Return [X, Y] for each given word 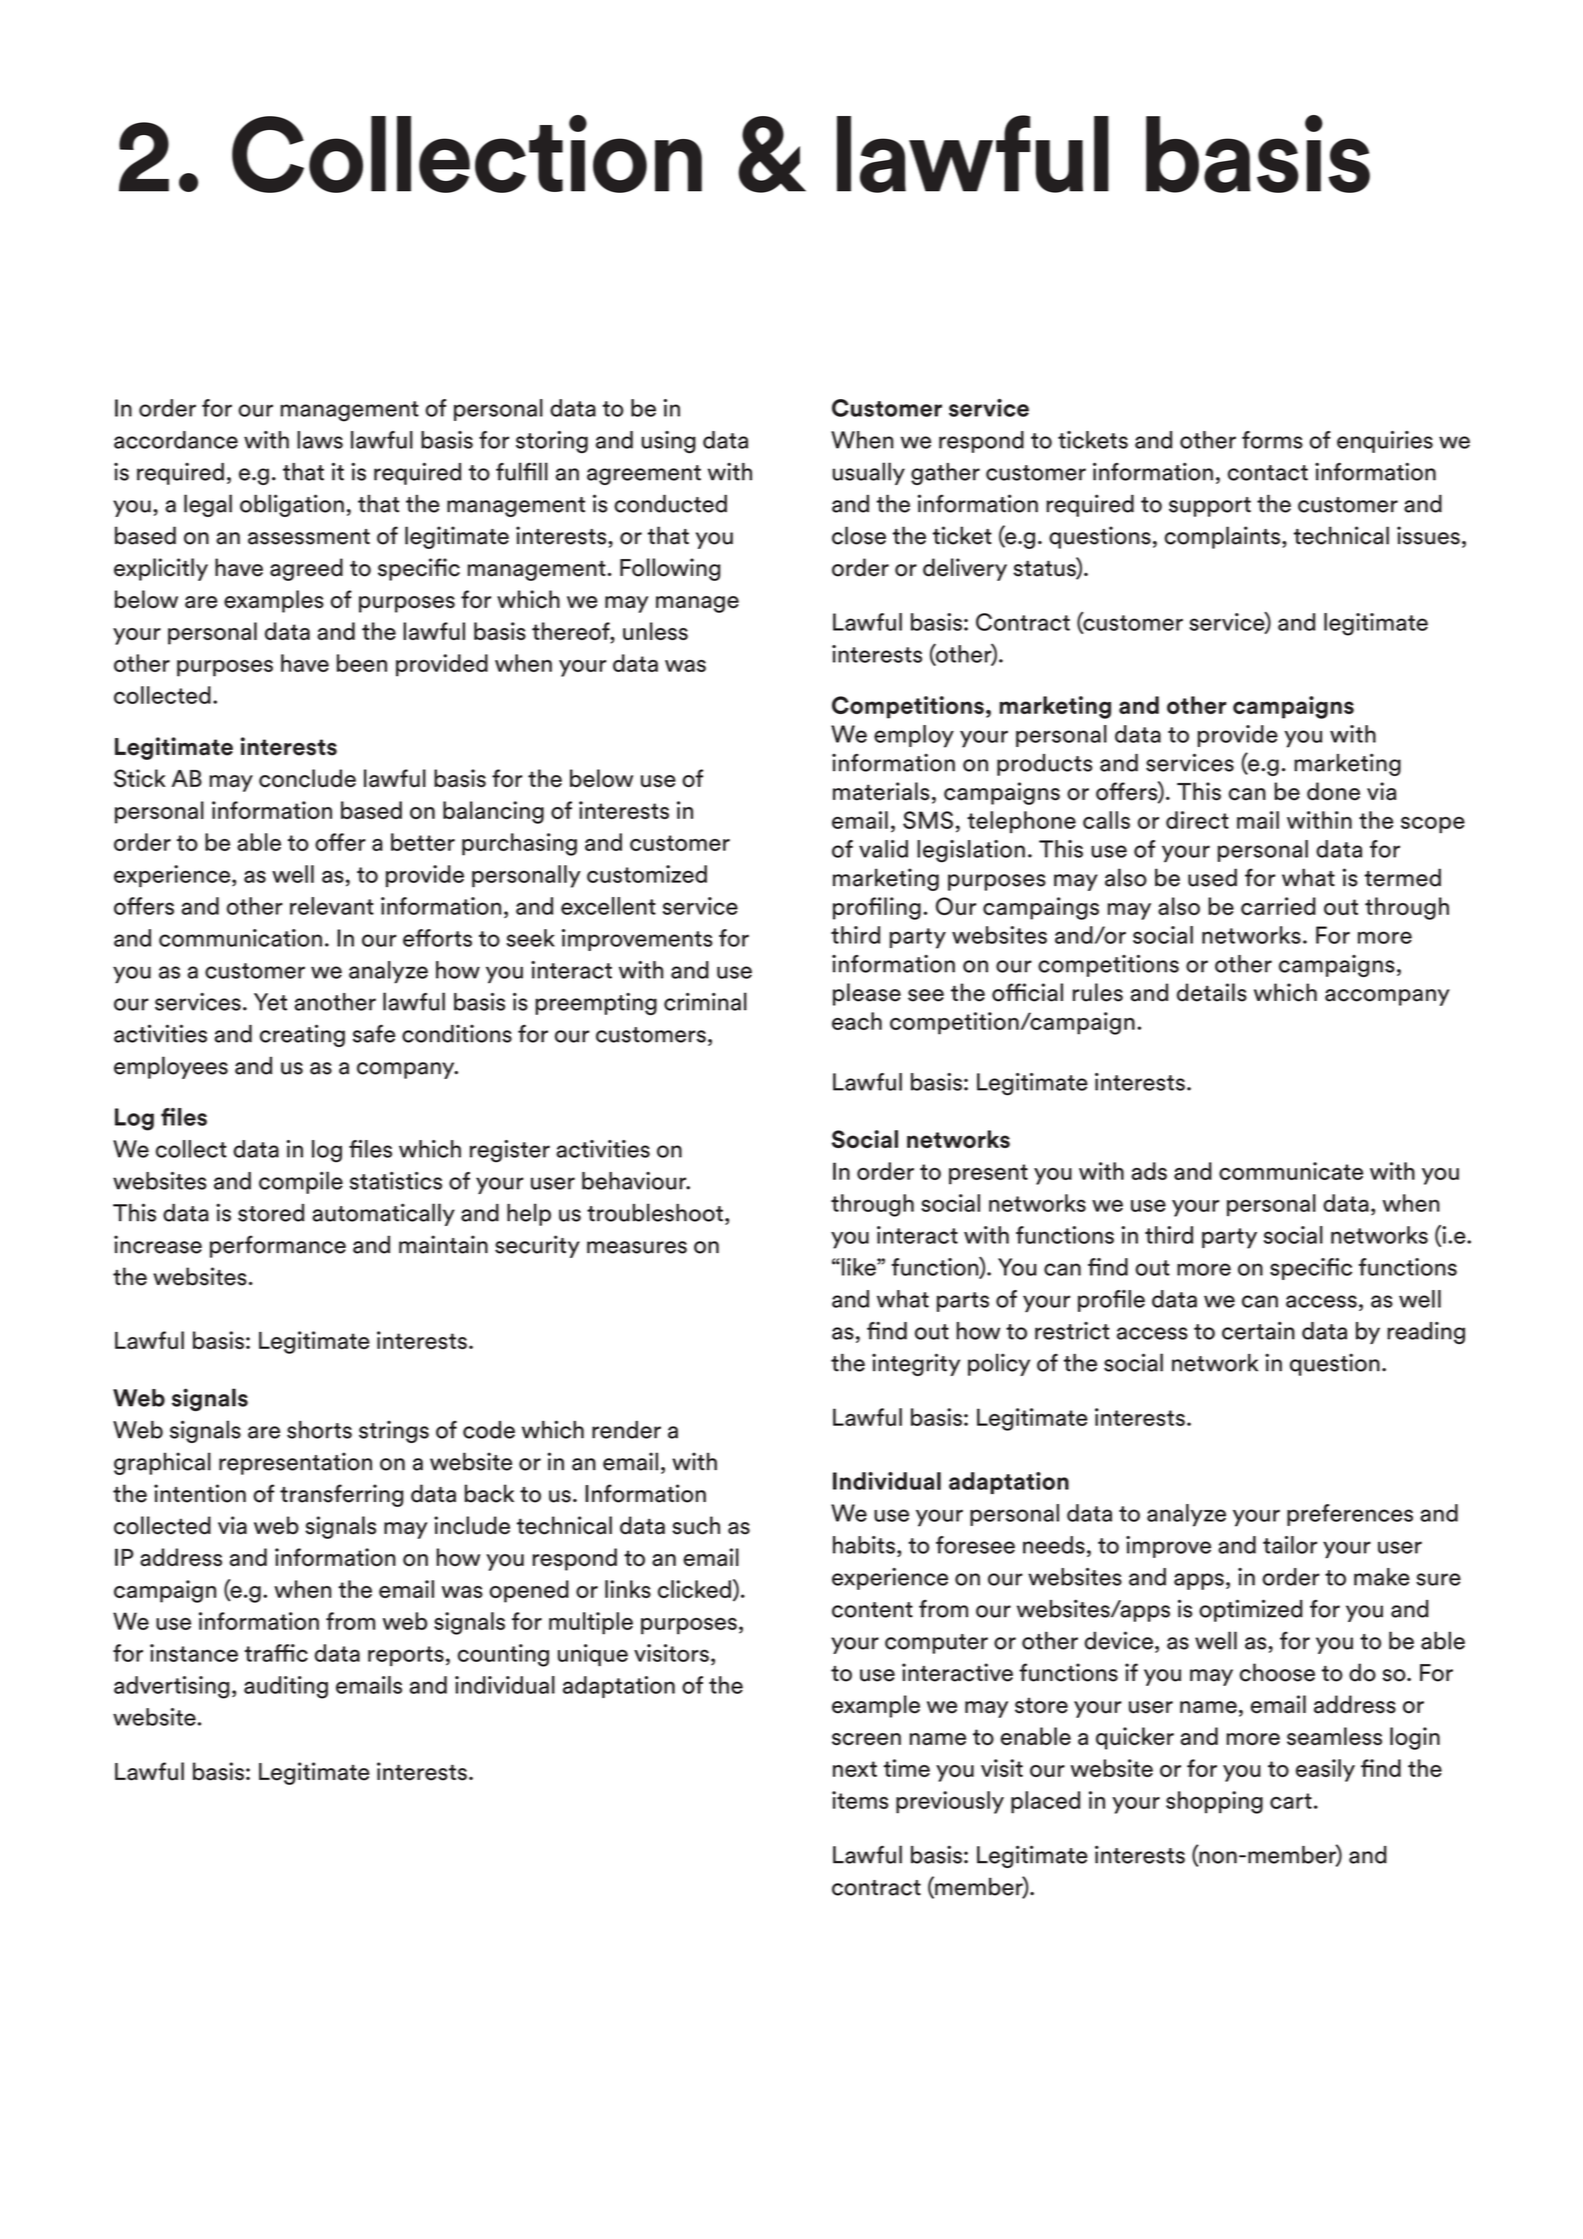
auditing [286, 1687]
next [855, 1769]
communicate [1291, 1171]
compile [301, 1182]
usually [869, 473]
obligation [292, 505]
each [857, 1021]
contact [1268, 473]
